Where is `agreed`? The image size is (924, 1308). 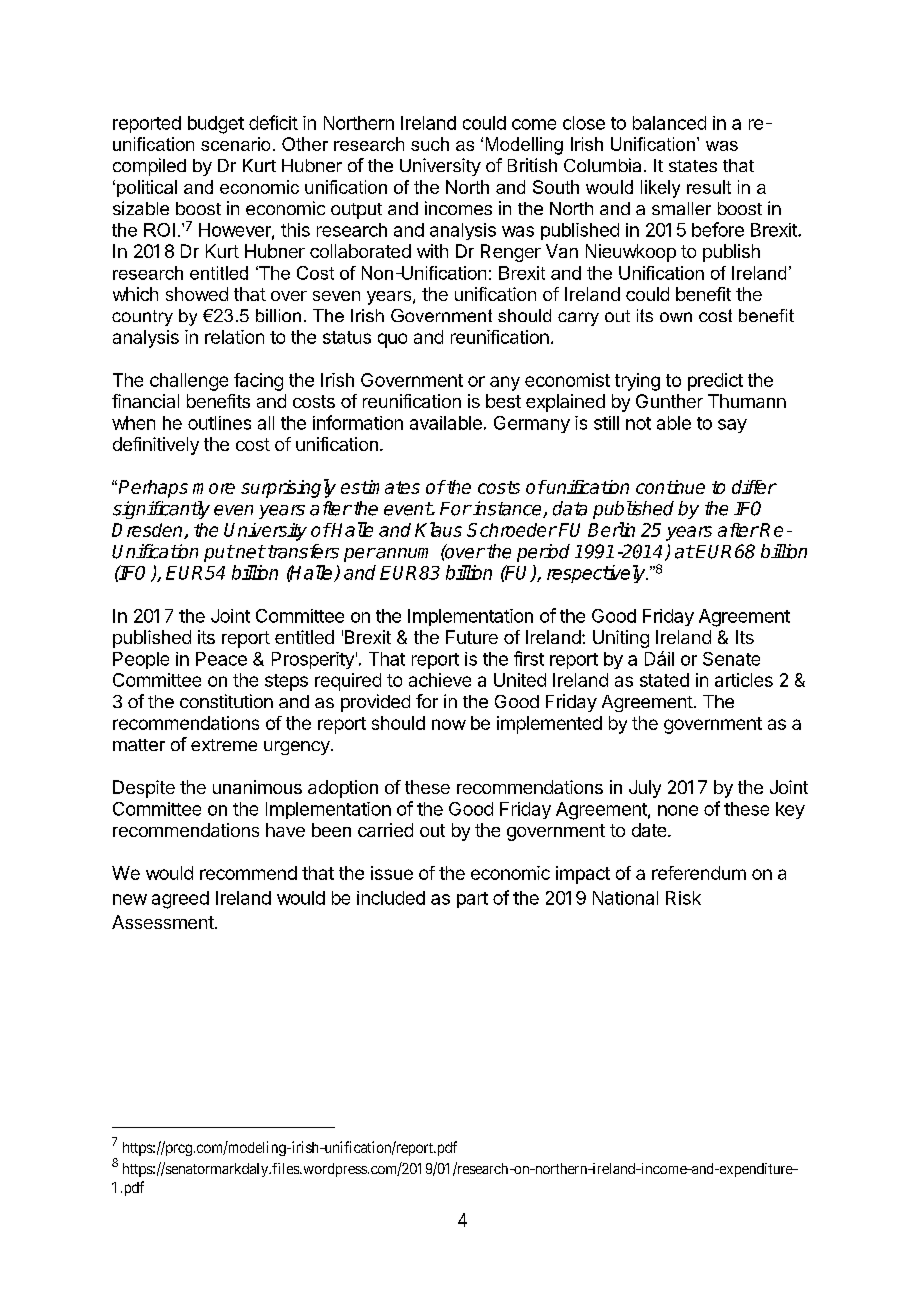
agreed is located at coordinates (180, 900).
